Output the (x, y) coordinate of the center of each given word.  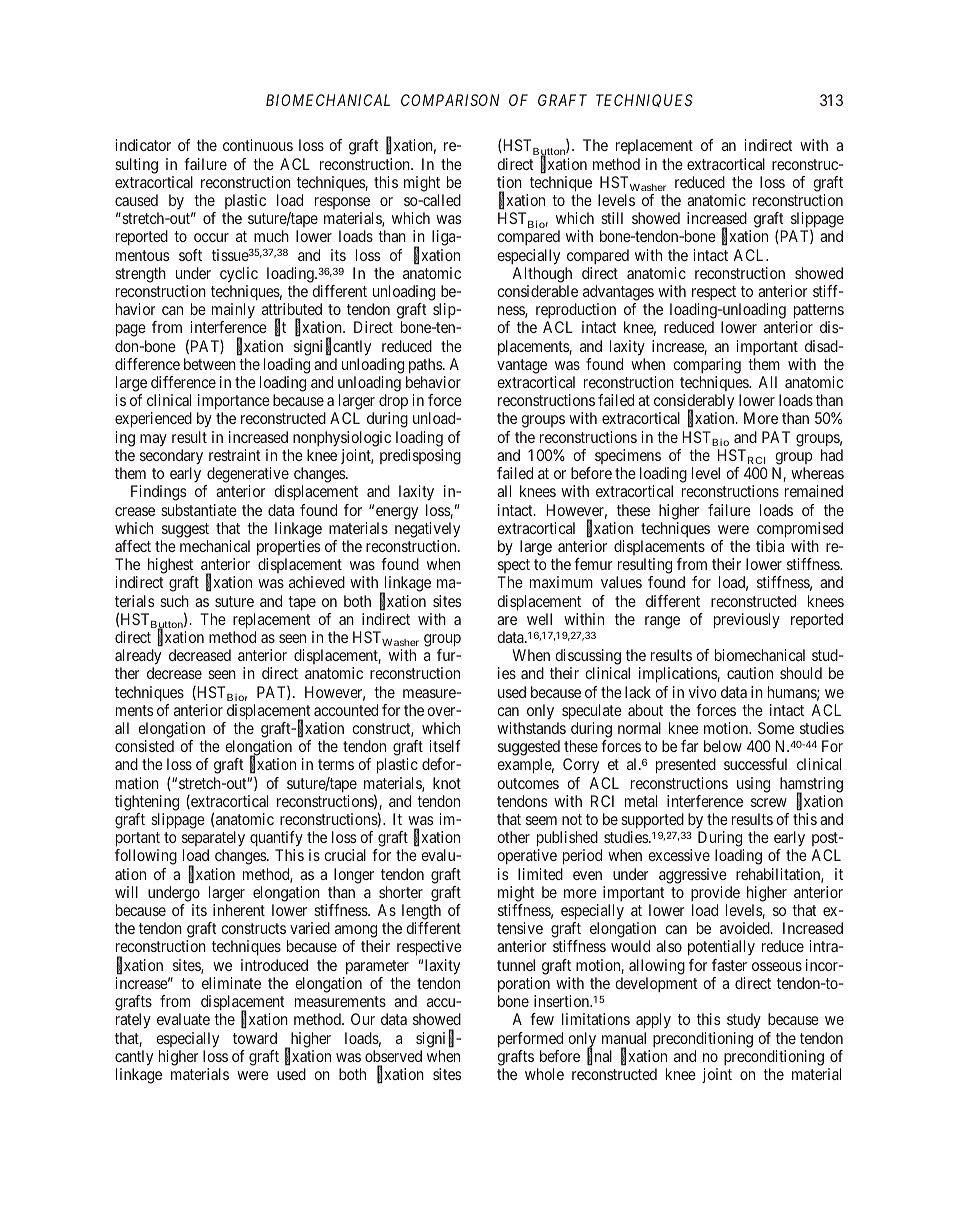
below (723, 746)
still (612, 218)
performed (530, 1040)
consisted (144, 746)
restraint (235, 455)
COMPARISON (450, 100)
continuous (258, 145)
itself (445, 746)
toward (255, 1038)
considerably (694, 403)
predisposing (420, 457)
